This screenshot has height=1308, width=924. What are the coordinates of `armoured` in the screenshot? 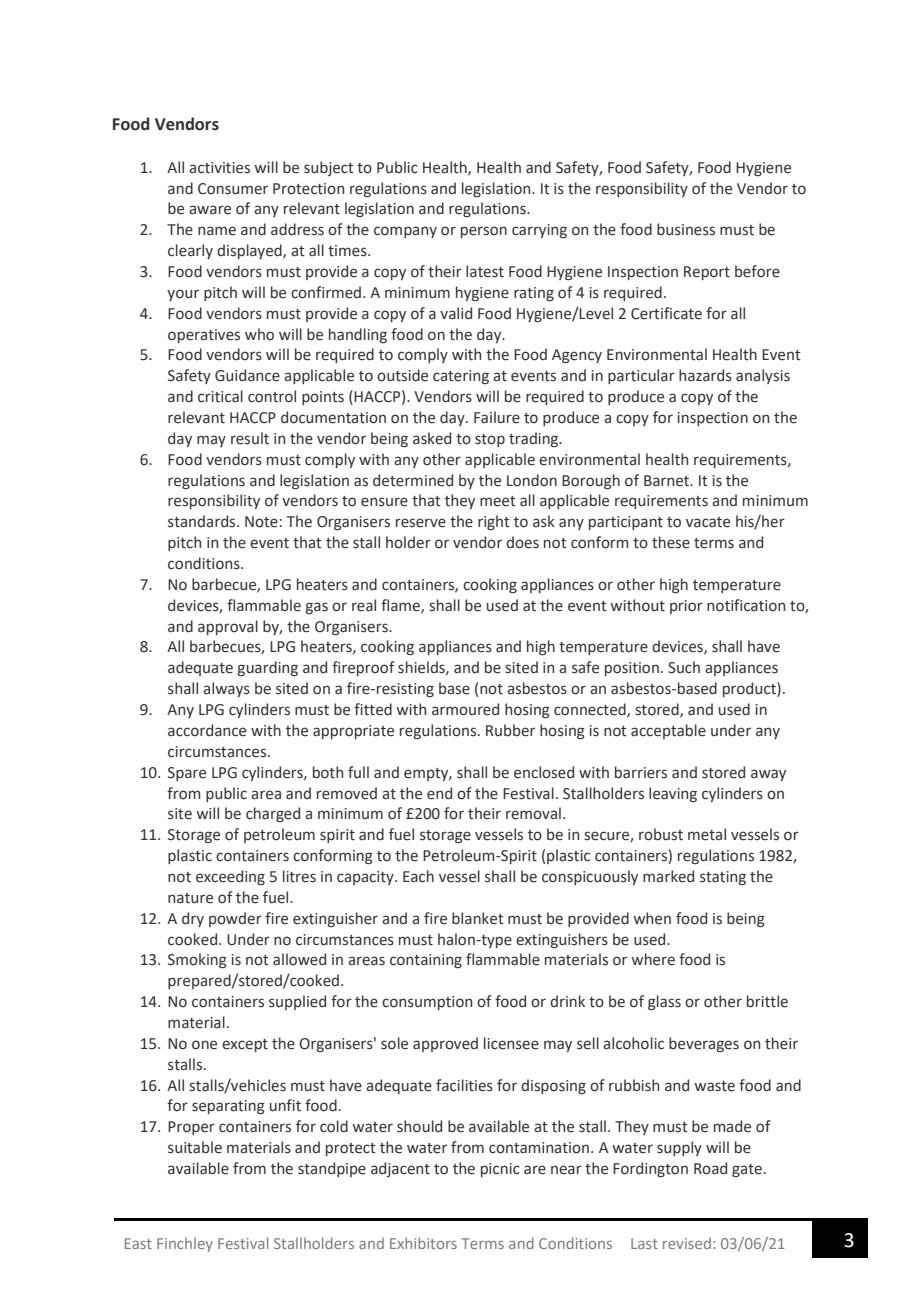 It's located at (465, 709).
